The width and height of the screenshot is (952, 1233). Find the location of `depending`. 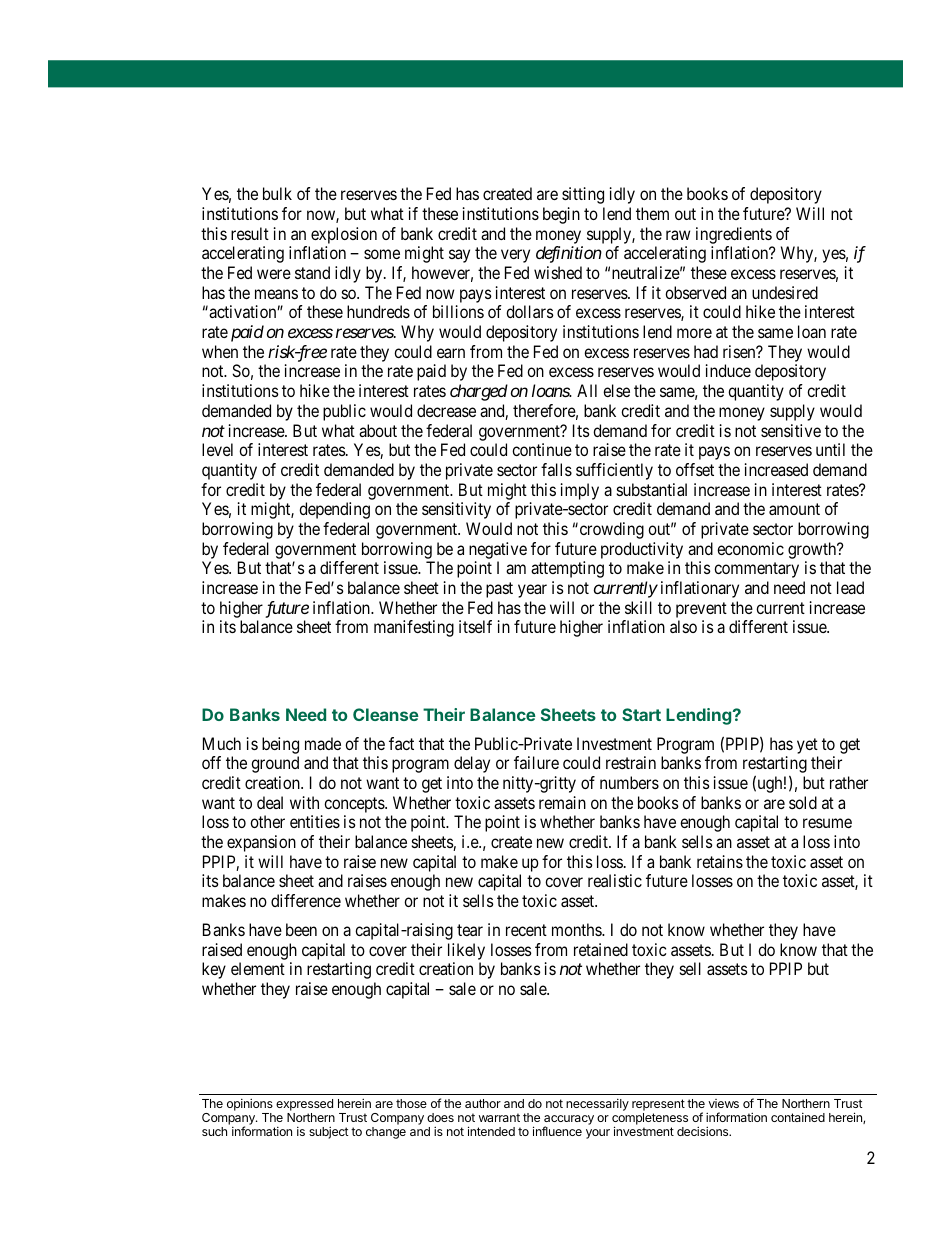

depending is located at coordinates (334, 510).
